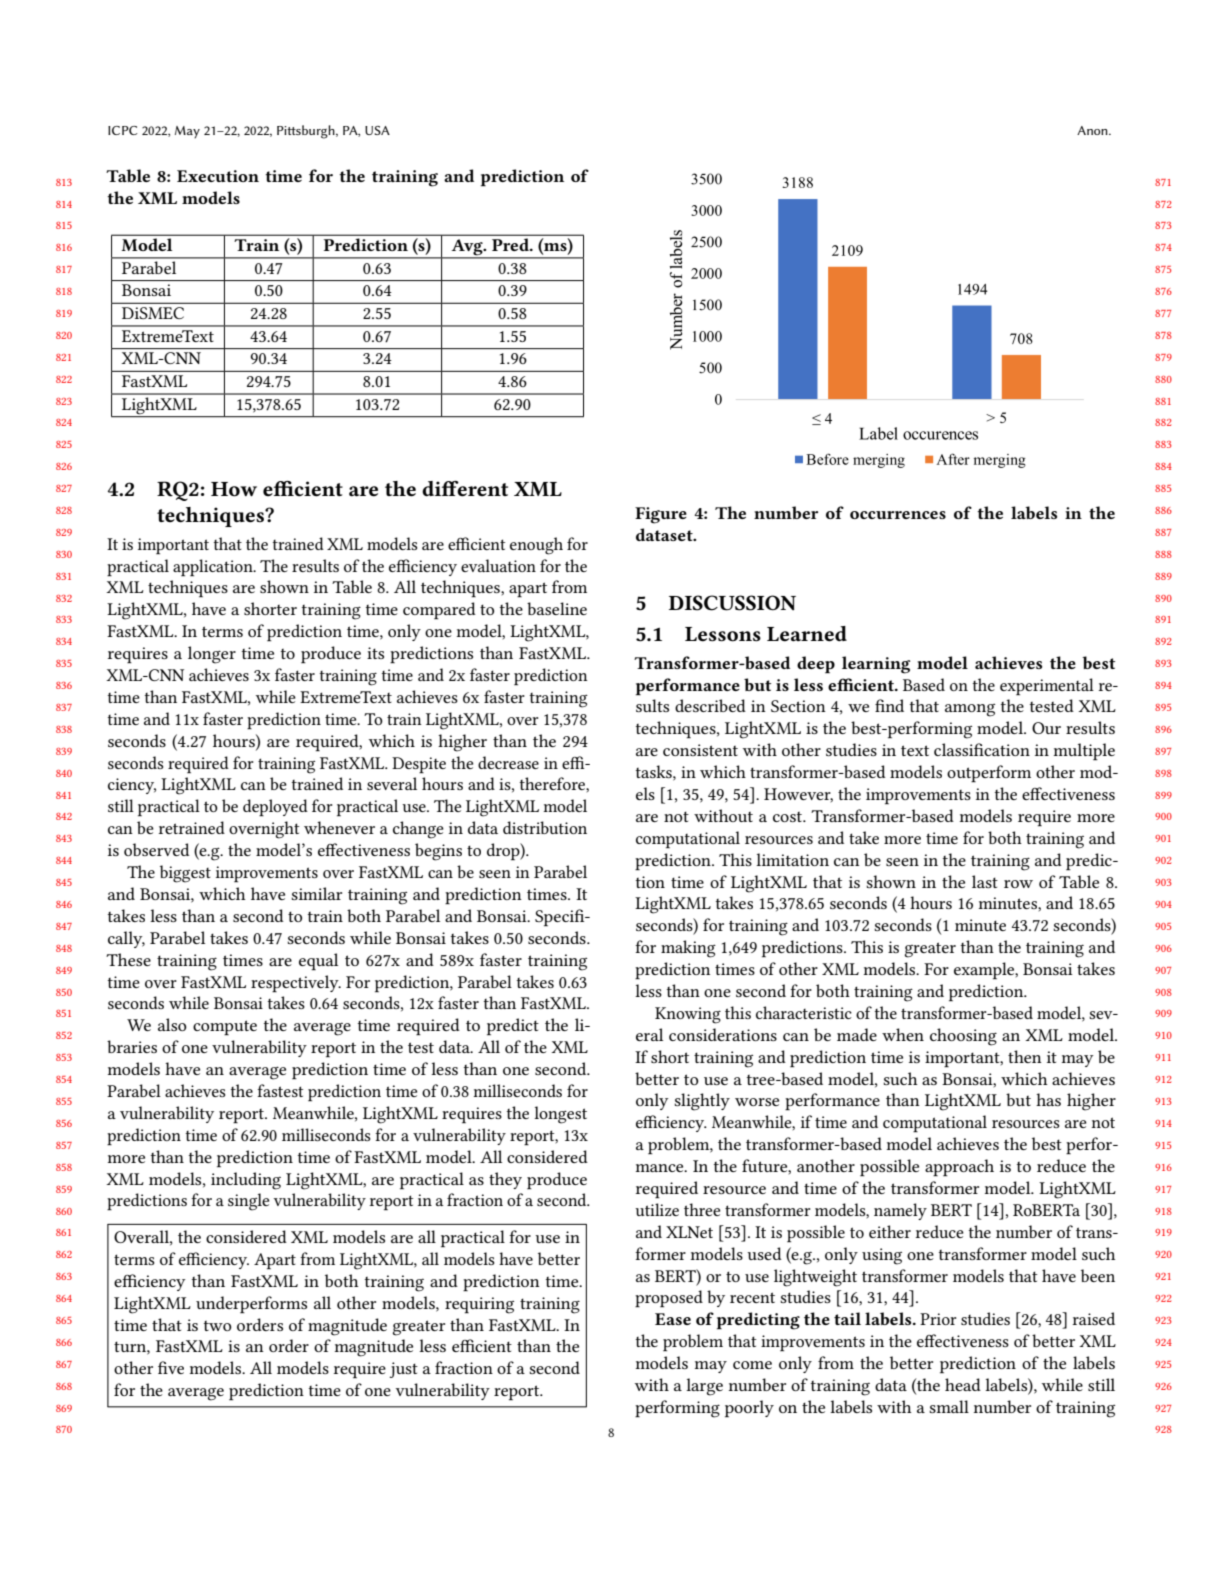  What do you see at coordinates (465, 489) in the image?
I see `different` at bounding box center [465, 489].
